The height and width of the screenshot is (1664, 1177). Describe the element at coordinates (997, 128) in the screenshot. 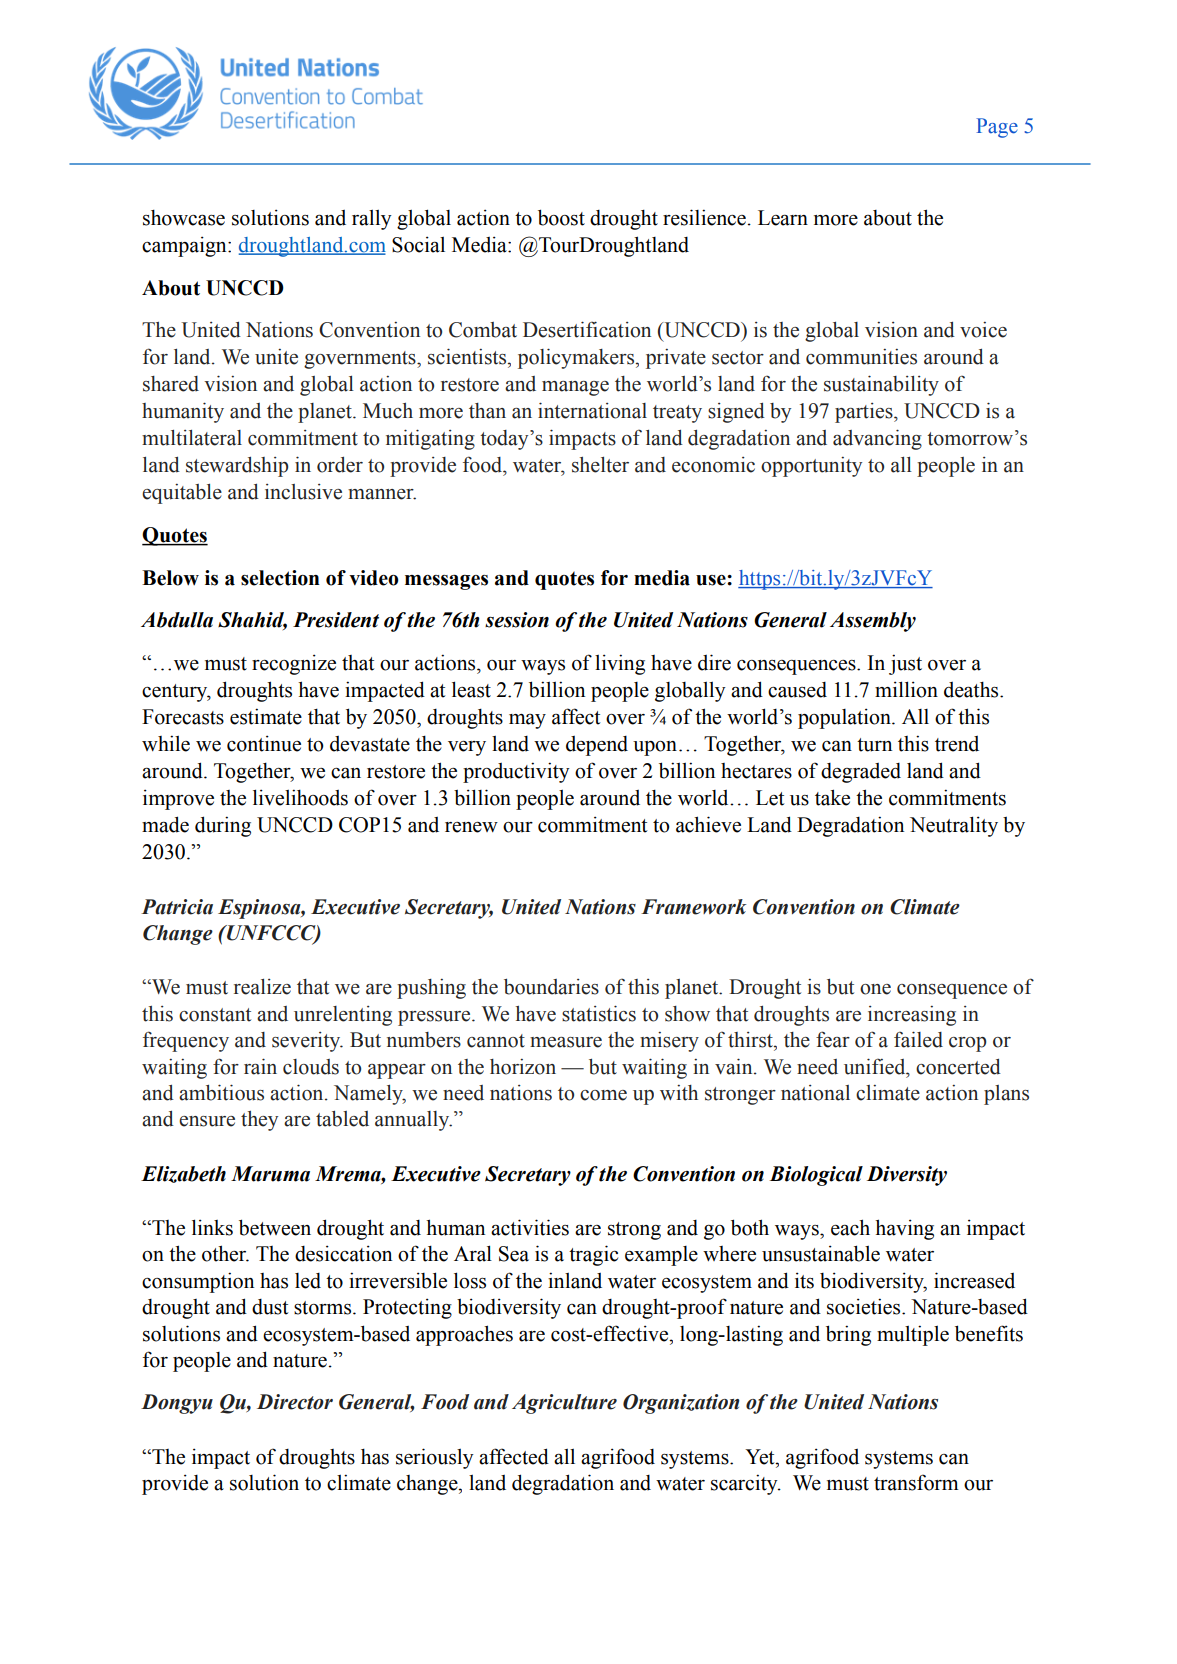

I see `Page` at that location.
